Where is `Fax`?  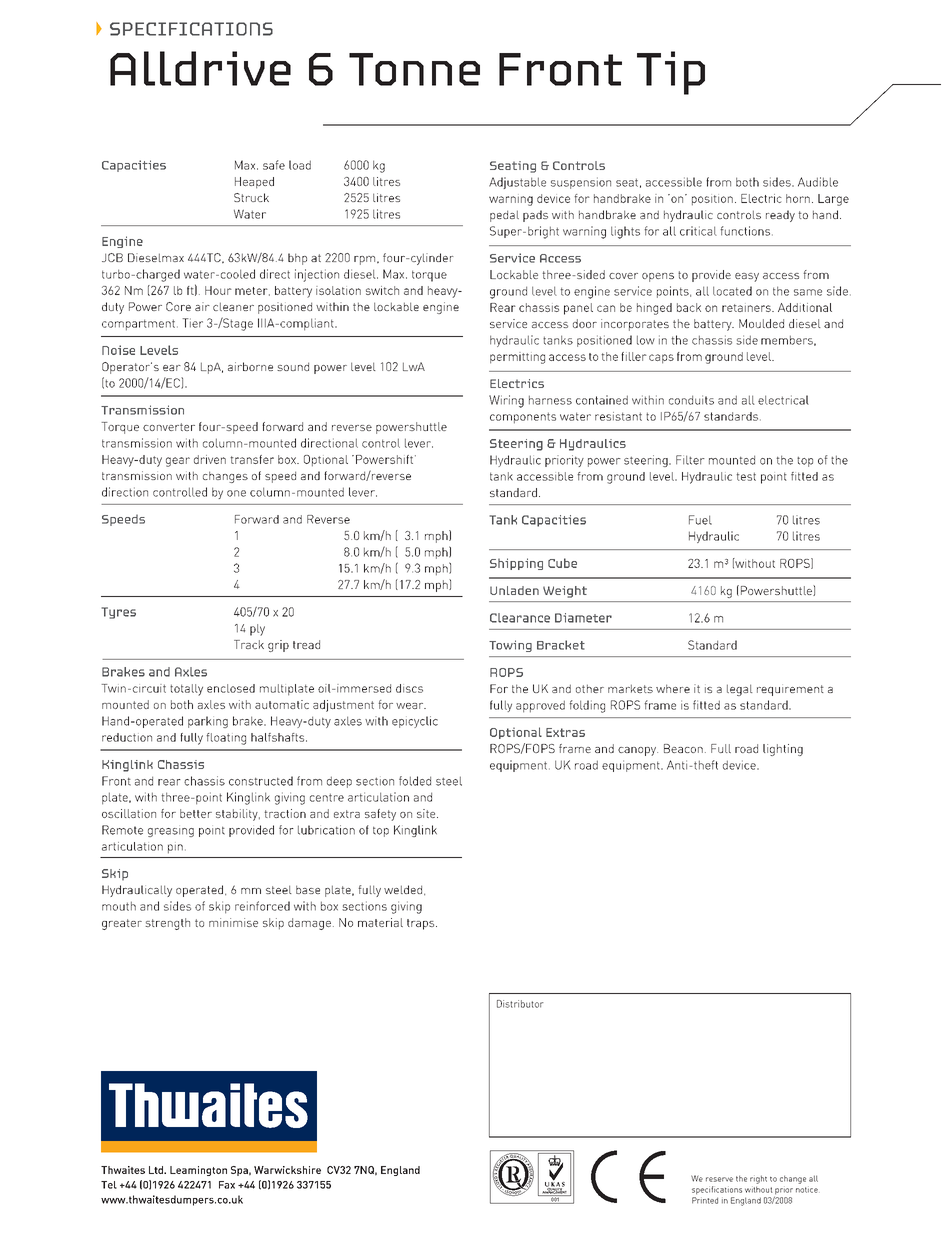 Fax is located at coordinates (227, 1185).
